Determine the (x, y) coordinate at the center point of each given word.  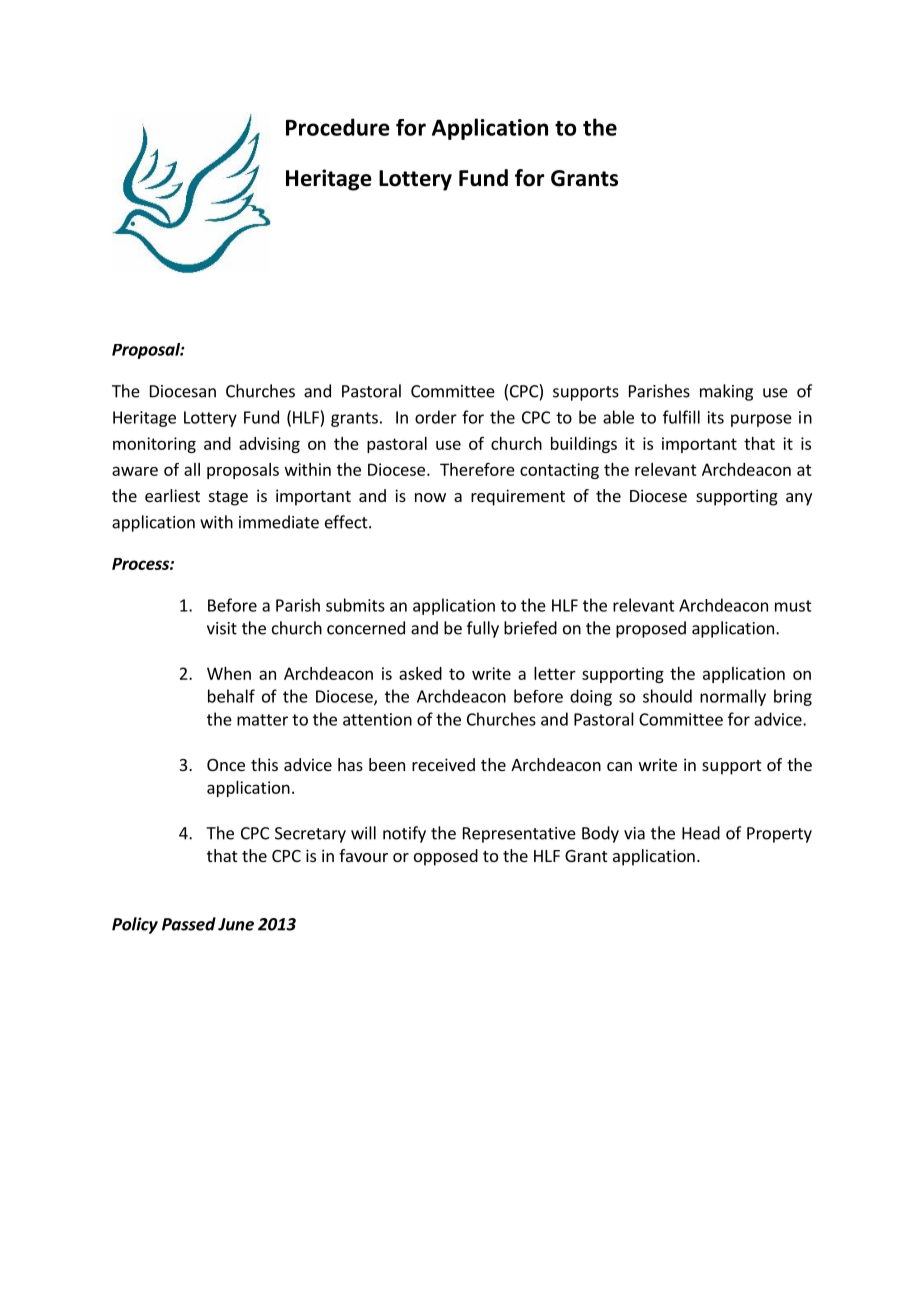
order (436, 417)
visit (222, 628)
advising (269, 445)
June (236, 924)
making (726, 392)
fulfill (681, 417)
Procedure (338, 127)
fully (483, 629)
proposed (651, 629)
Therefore (477, 469)
